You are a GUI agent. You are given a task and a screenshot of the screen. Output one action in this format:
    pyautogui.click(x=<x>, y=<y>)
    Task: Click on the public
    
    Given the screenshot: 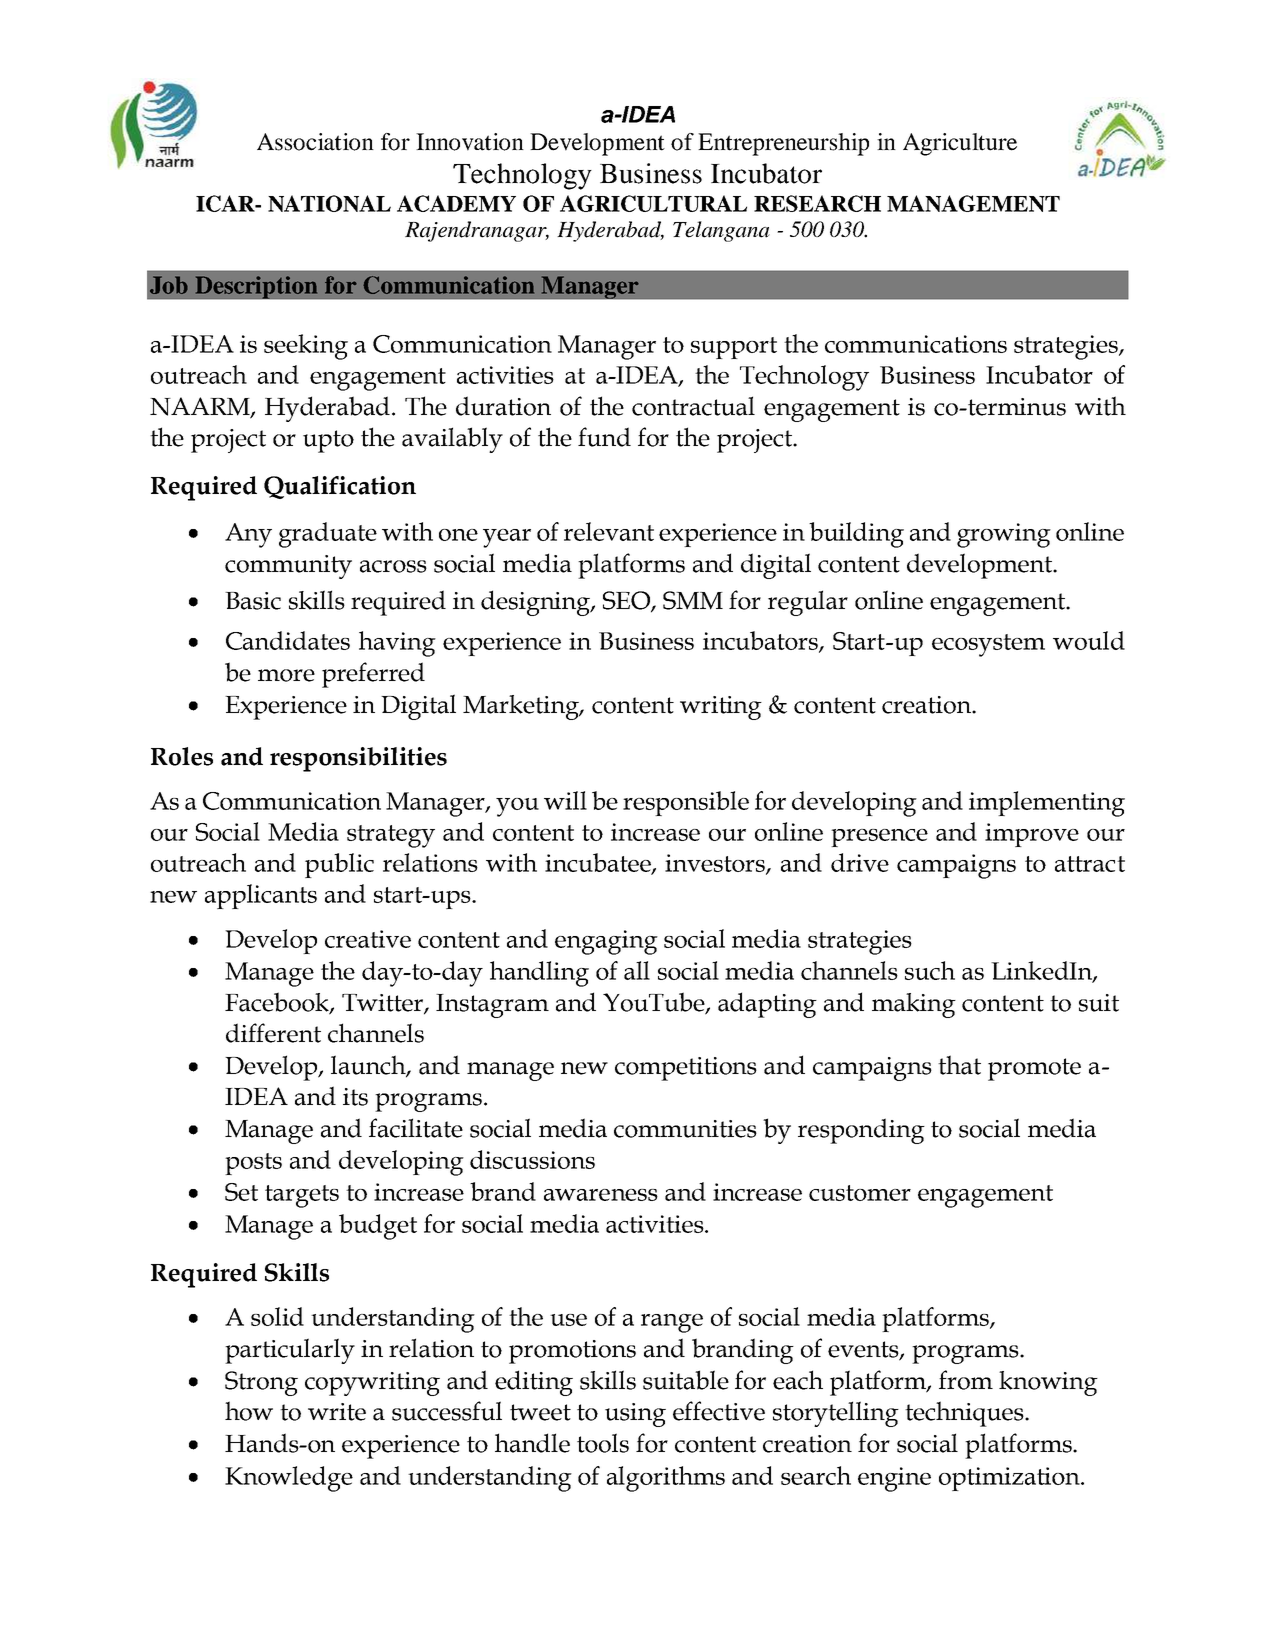 What is the action you would take?
    pyautogui.click(x=339, y=865)
